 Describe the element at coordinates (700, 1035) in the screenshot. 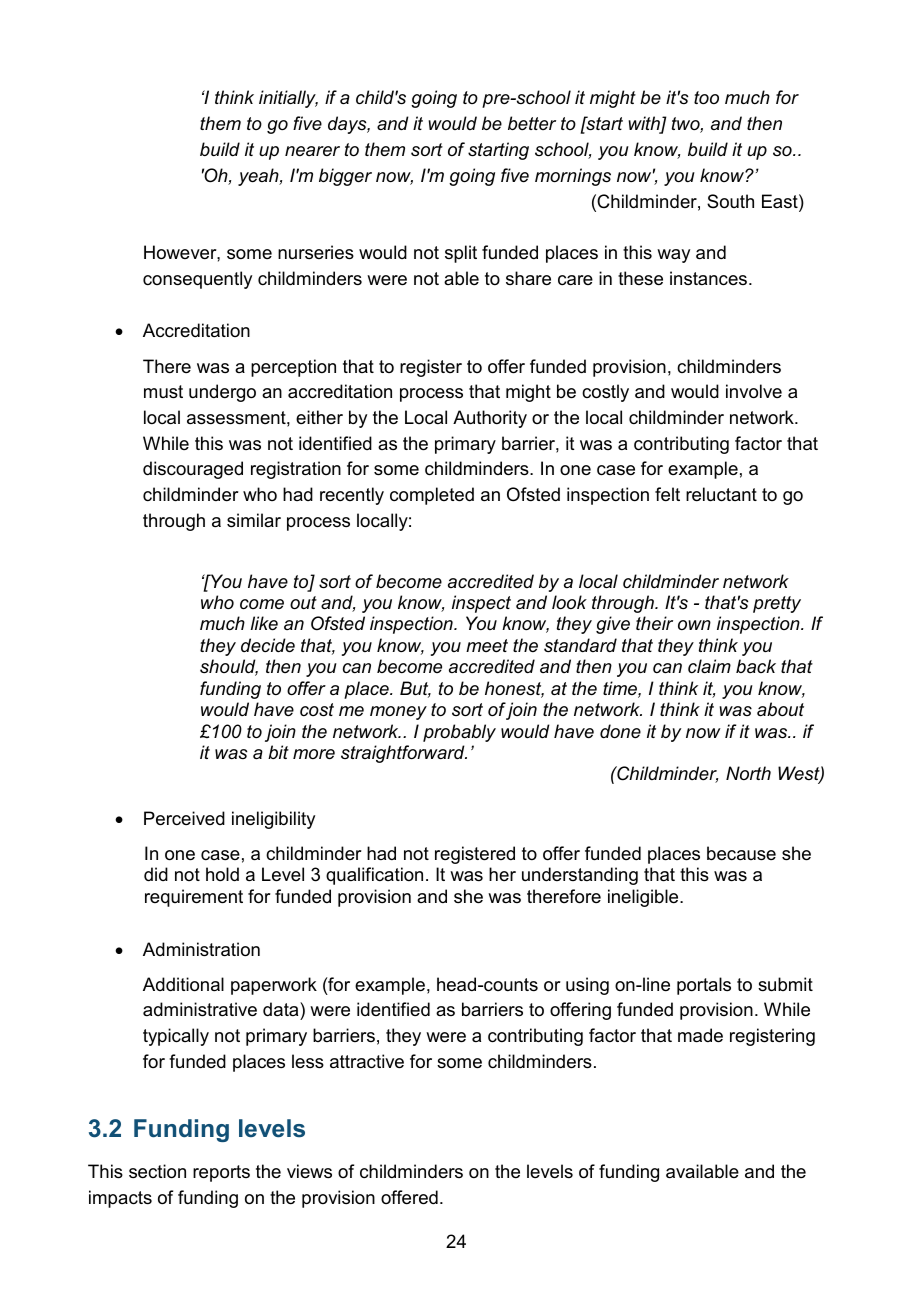

I see `made` at that location.
